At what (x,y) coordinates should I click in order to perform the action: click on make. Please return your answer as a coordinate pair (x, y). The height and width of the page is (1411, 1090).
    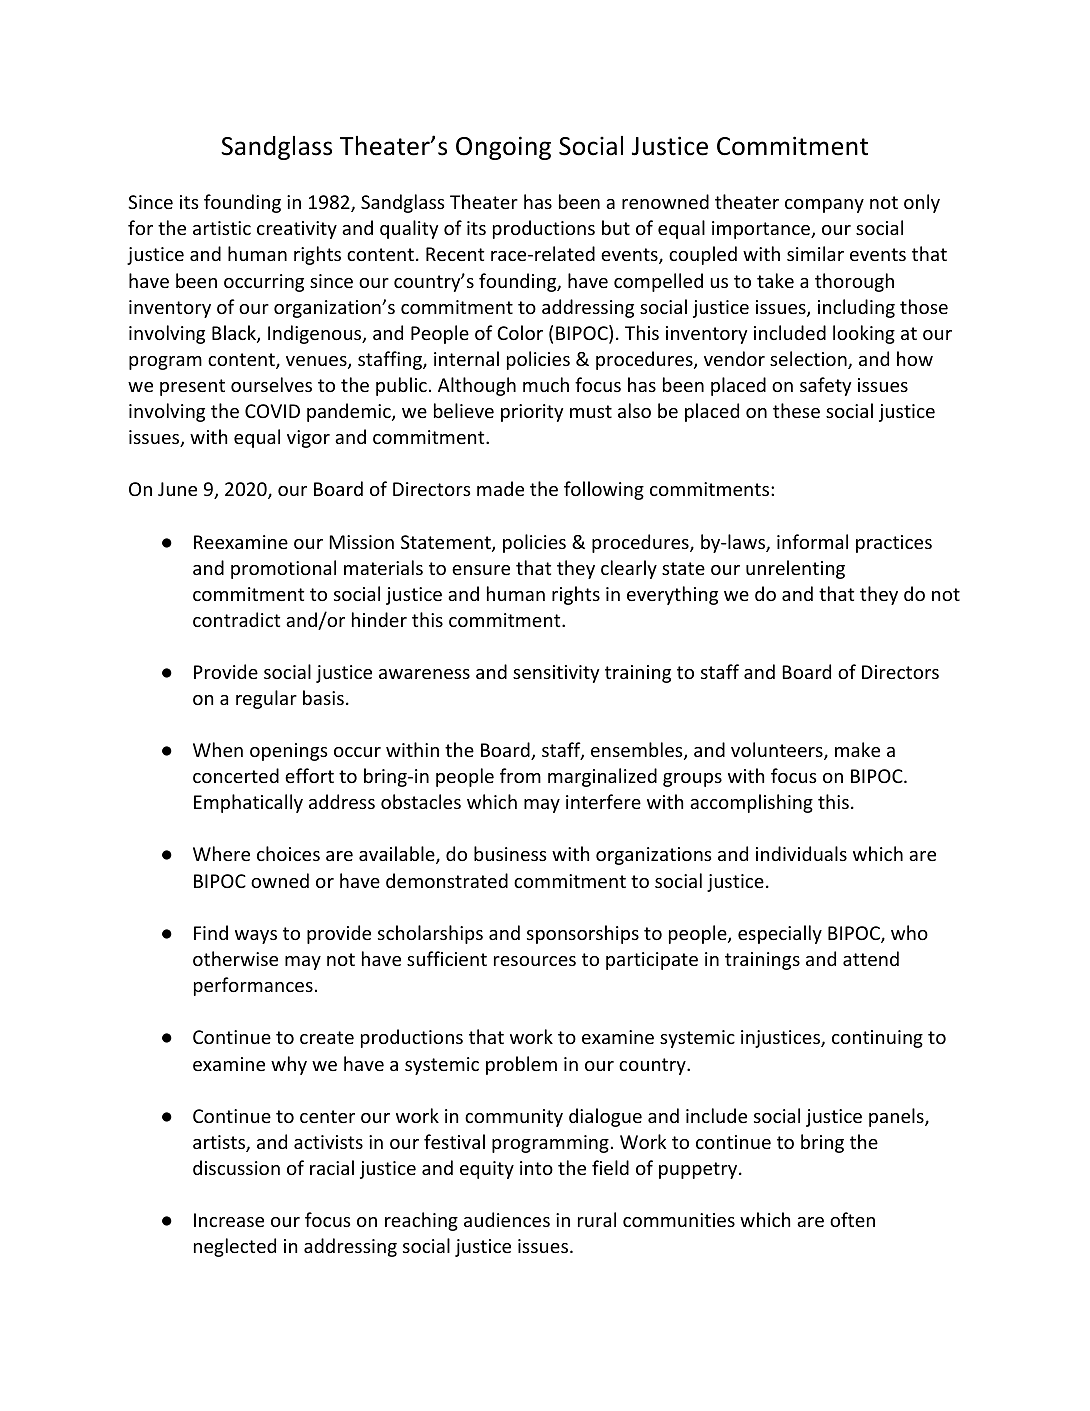
    Looking at the image, I should click on (857, 749).
